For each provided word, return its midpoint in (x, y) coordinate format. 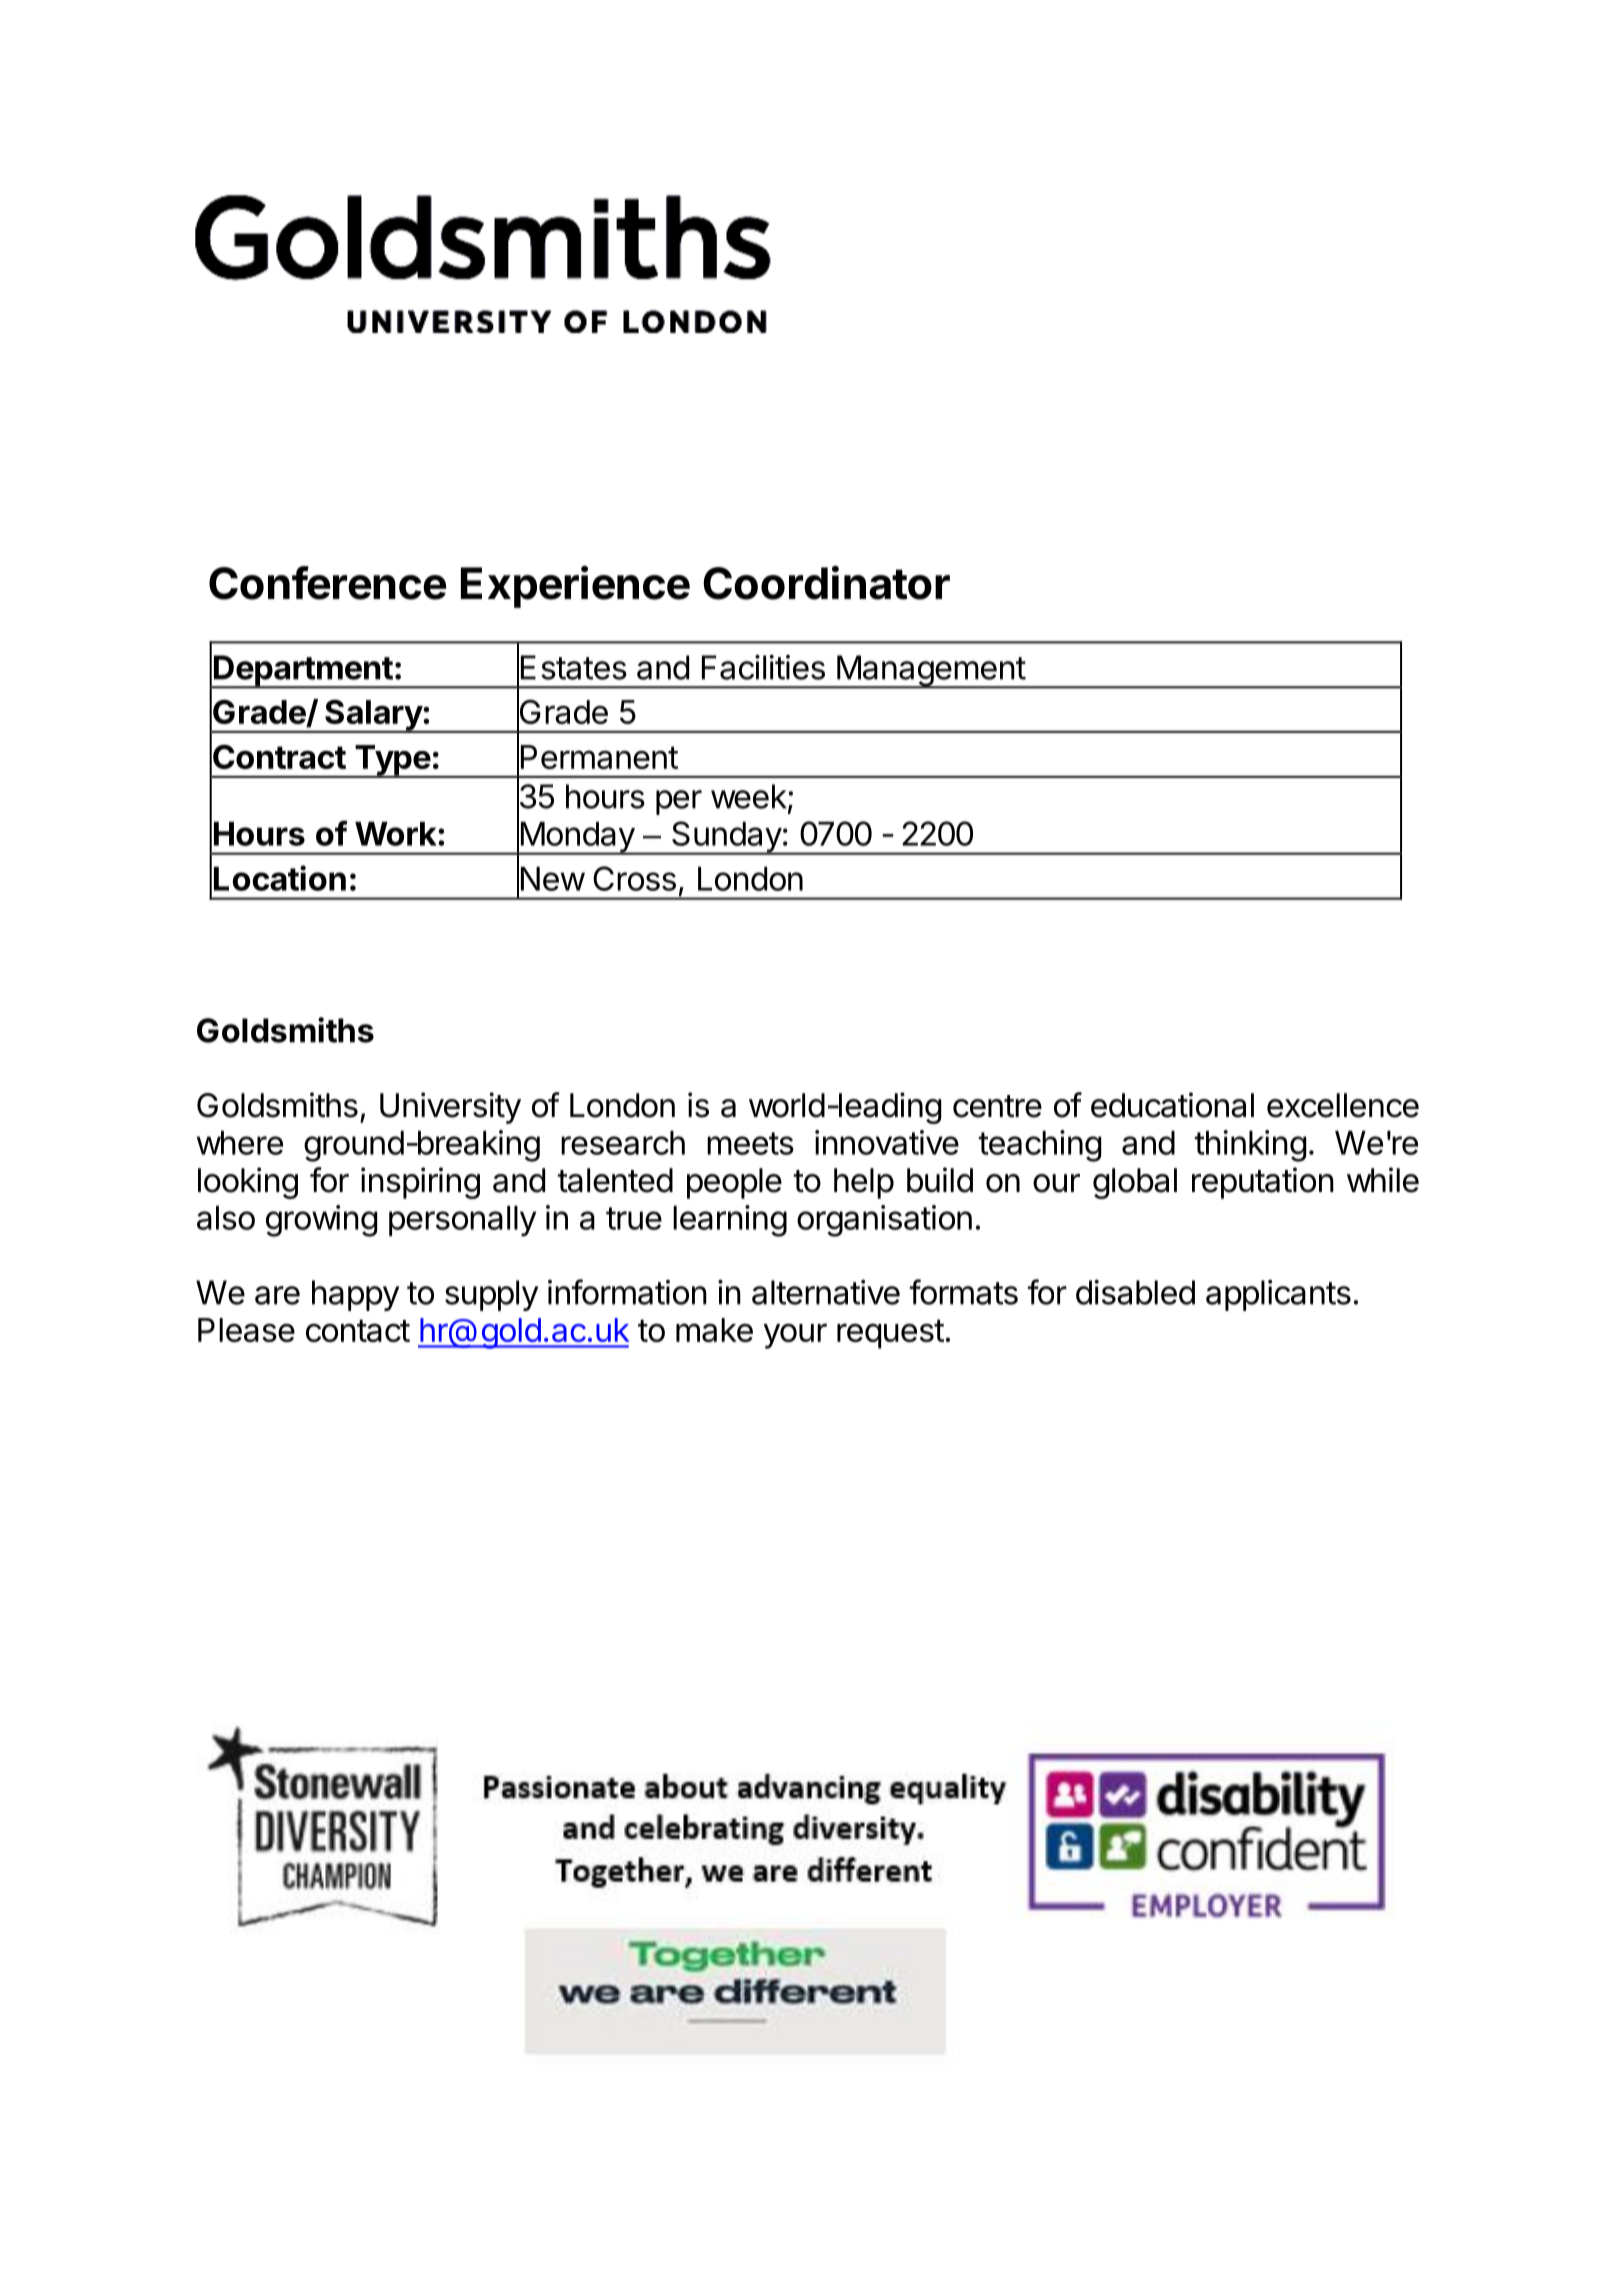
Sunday (726, 838)
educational (1172, 1105)
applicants (1278, 1295)
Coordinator (826, 583)
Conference (327, 583)
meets (750, 1143)
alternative (826, 1292)
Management (930, 672)
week (749, 796)
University (450, 1108)
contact (358, 1330)
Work (397, 834)
